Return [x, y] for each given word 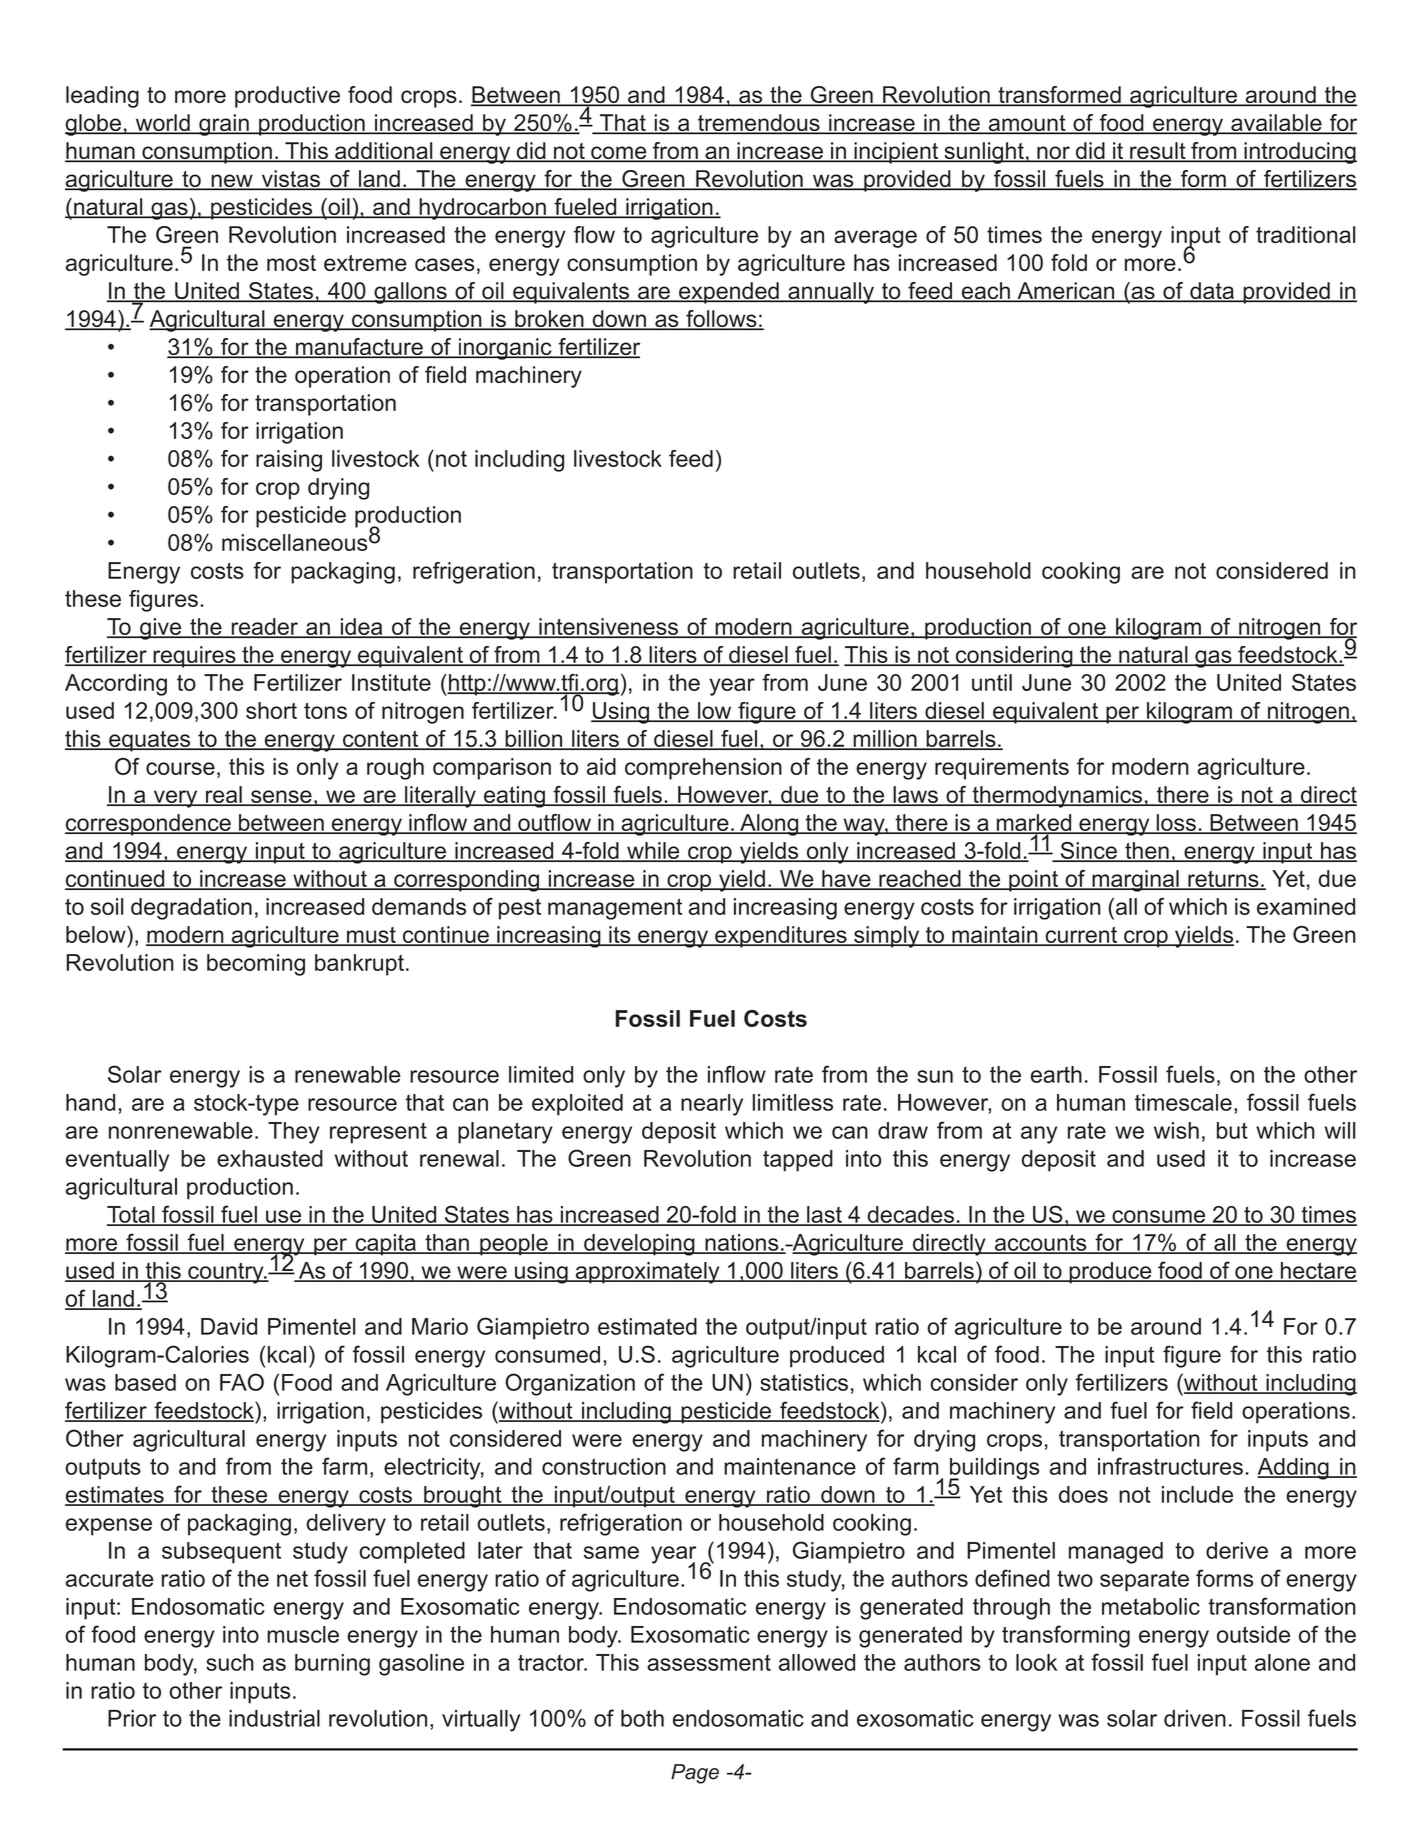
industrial [274, 1718]
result [1158, 152]
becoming [256, 965]
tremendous [759, 124]
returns [1223, 880]
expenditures [781, 937]
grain [224, 125]
